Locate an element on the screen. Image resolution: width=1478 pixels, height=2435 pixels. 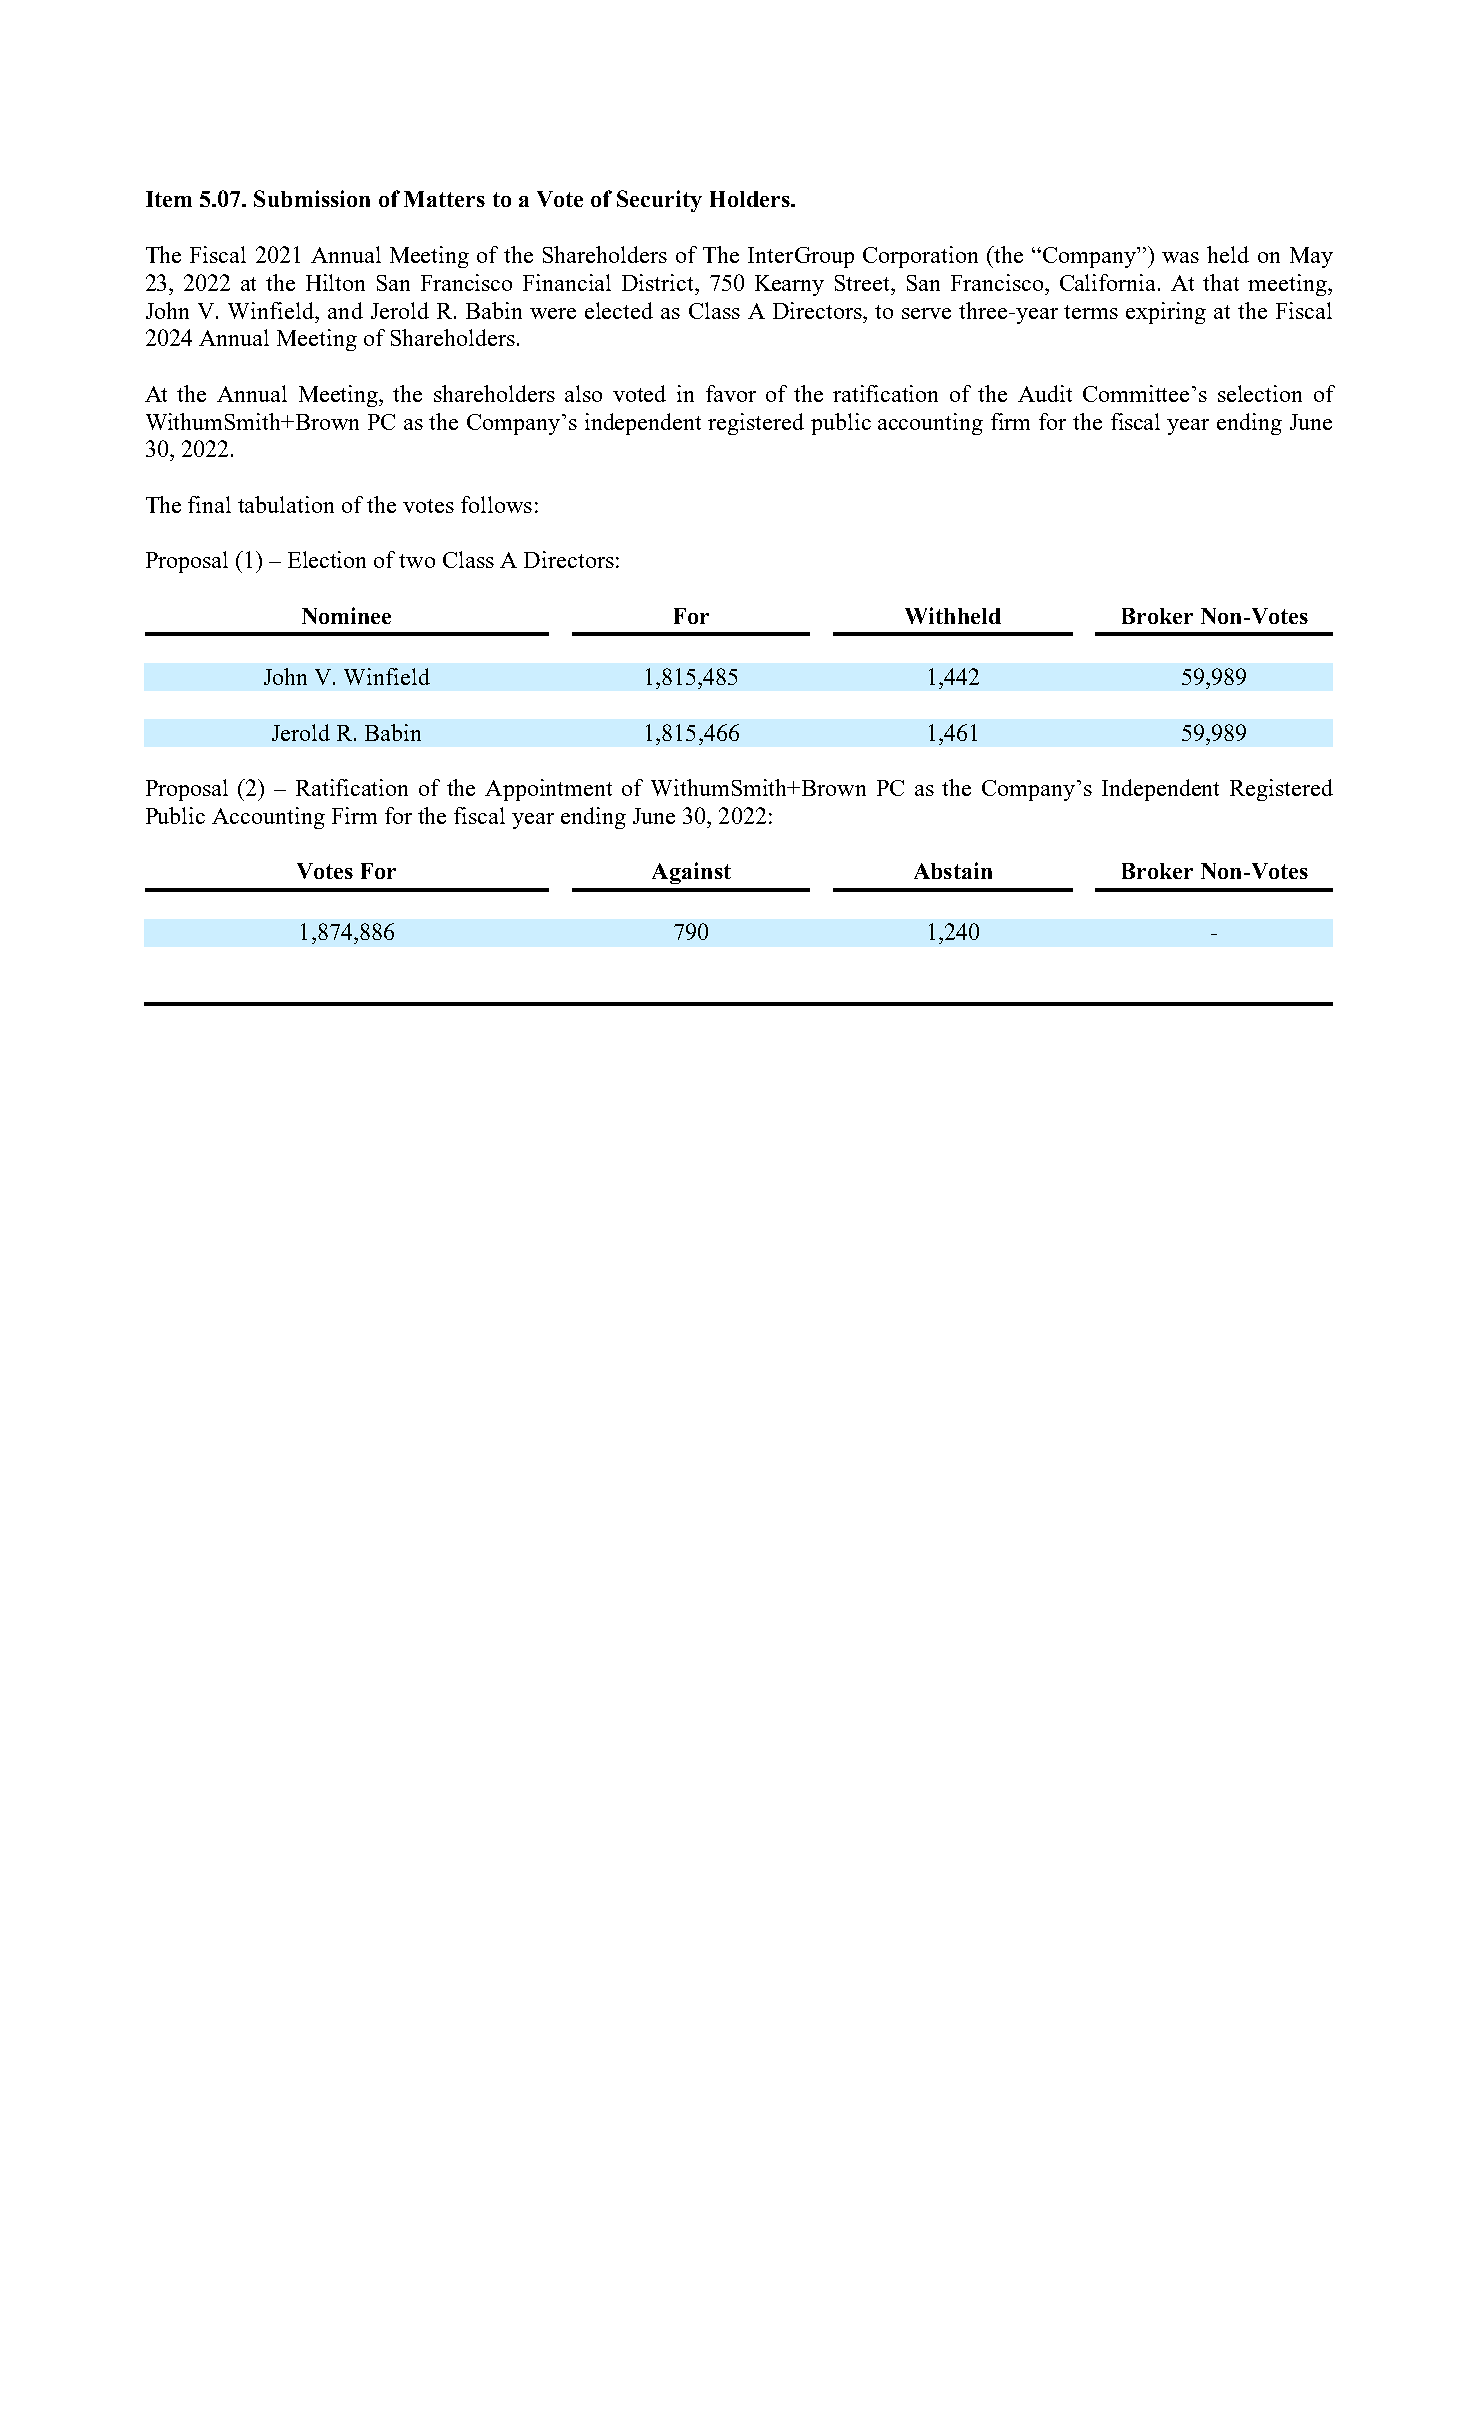
Submission is located at coordinates (312, 198).
